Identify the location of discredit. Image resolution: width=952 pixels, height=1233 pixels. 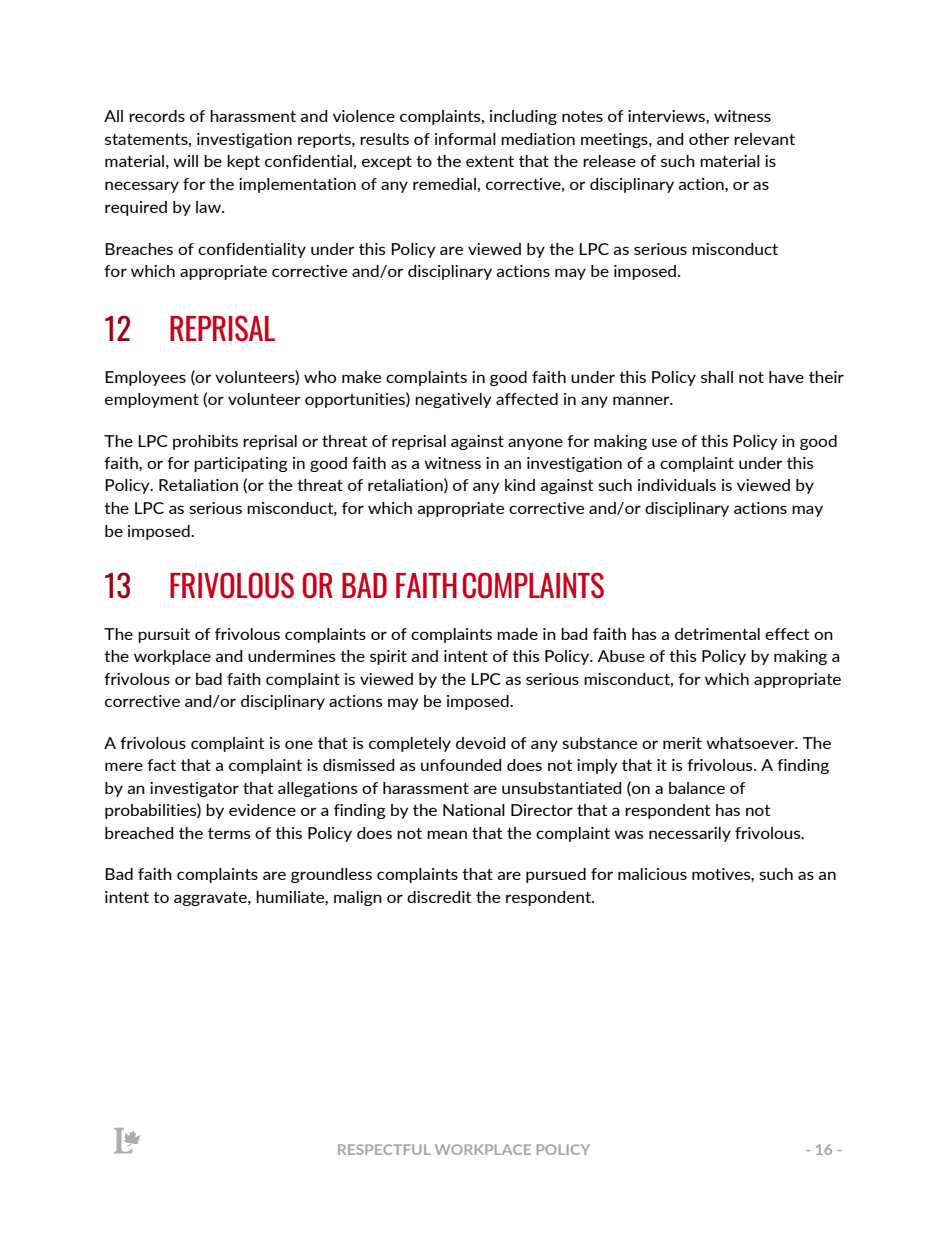
(439, 897).
